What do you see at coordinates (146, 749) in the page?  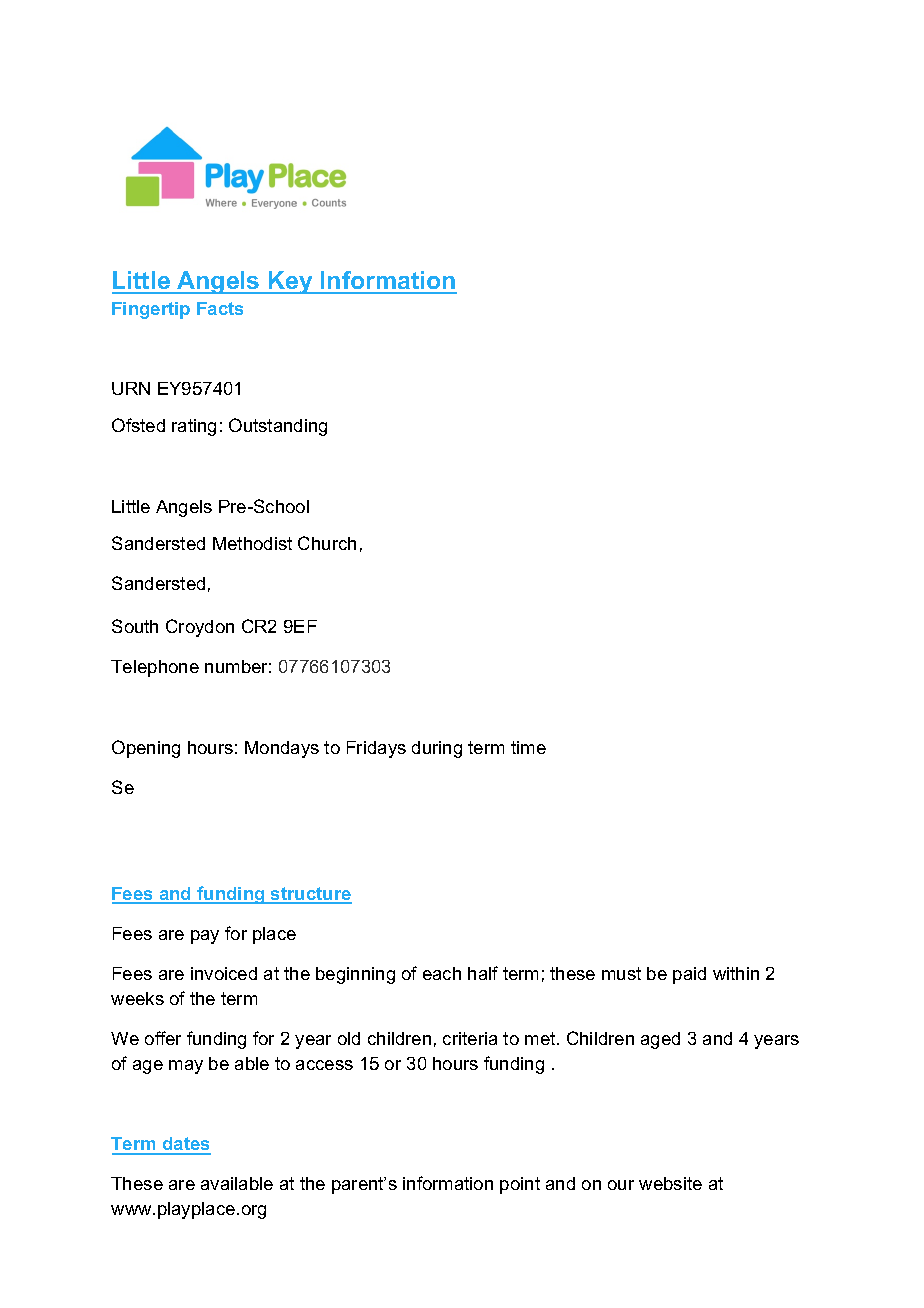 I see `Opening` at bounding box center [146, 749].
